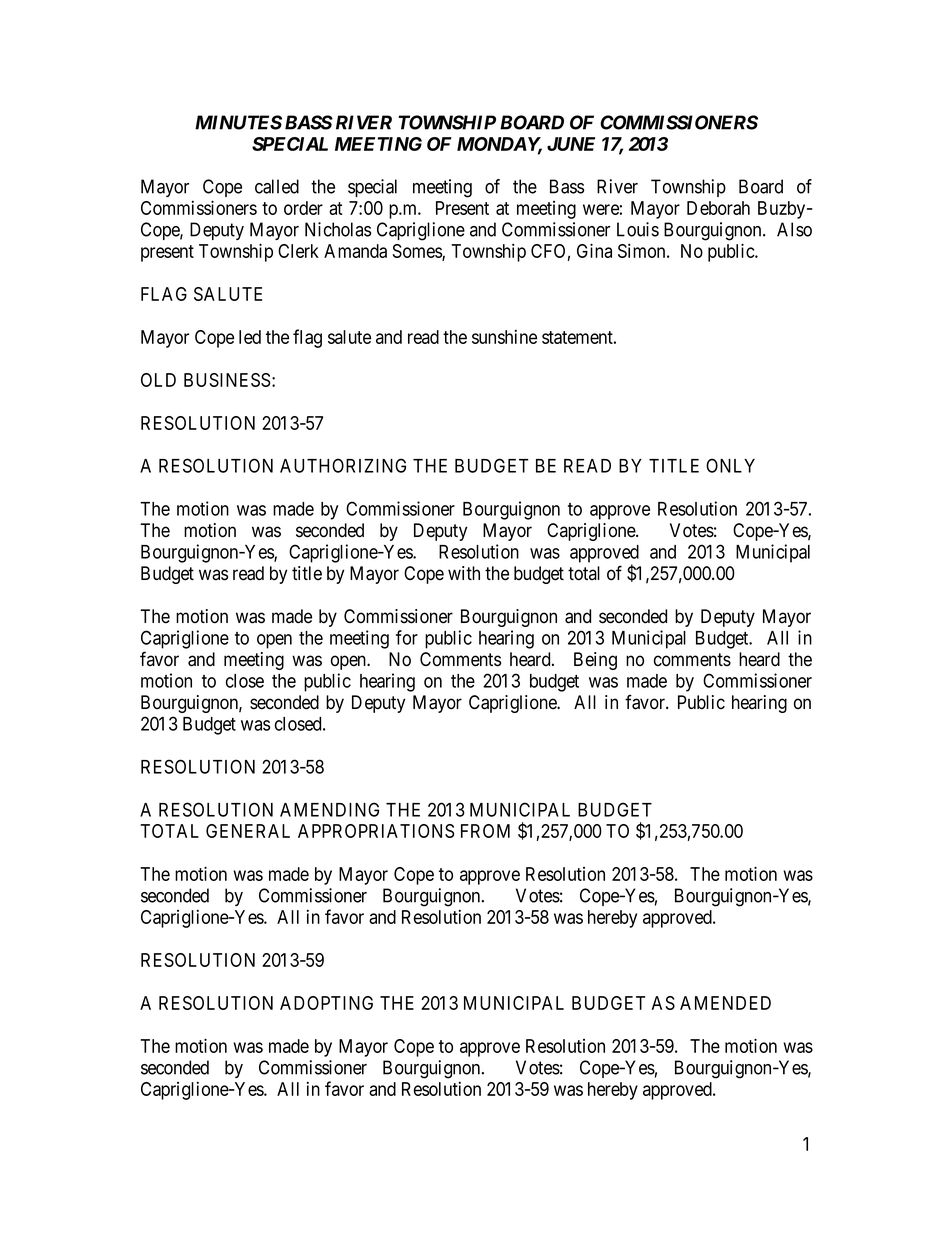 Image resolution: width=952 pixels, height=1233 pixels. Describe the element at coordinates (725, 1003) in the screenshot. I see `AMENDED` at that location.
